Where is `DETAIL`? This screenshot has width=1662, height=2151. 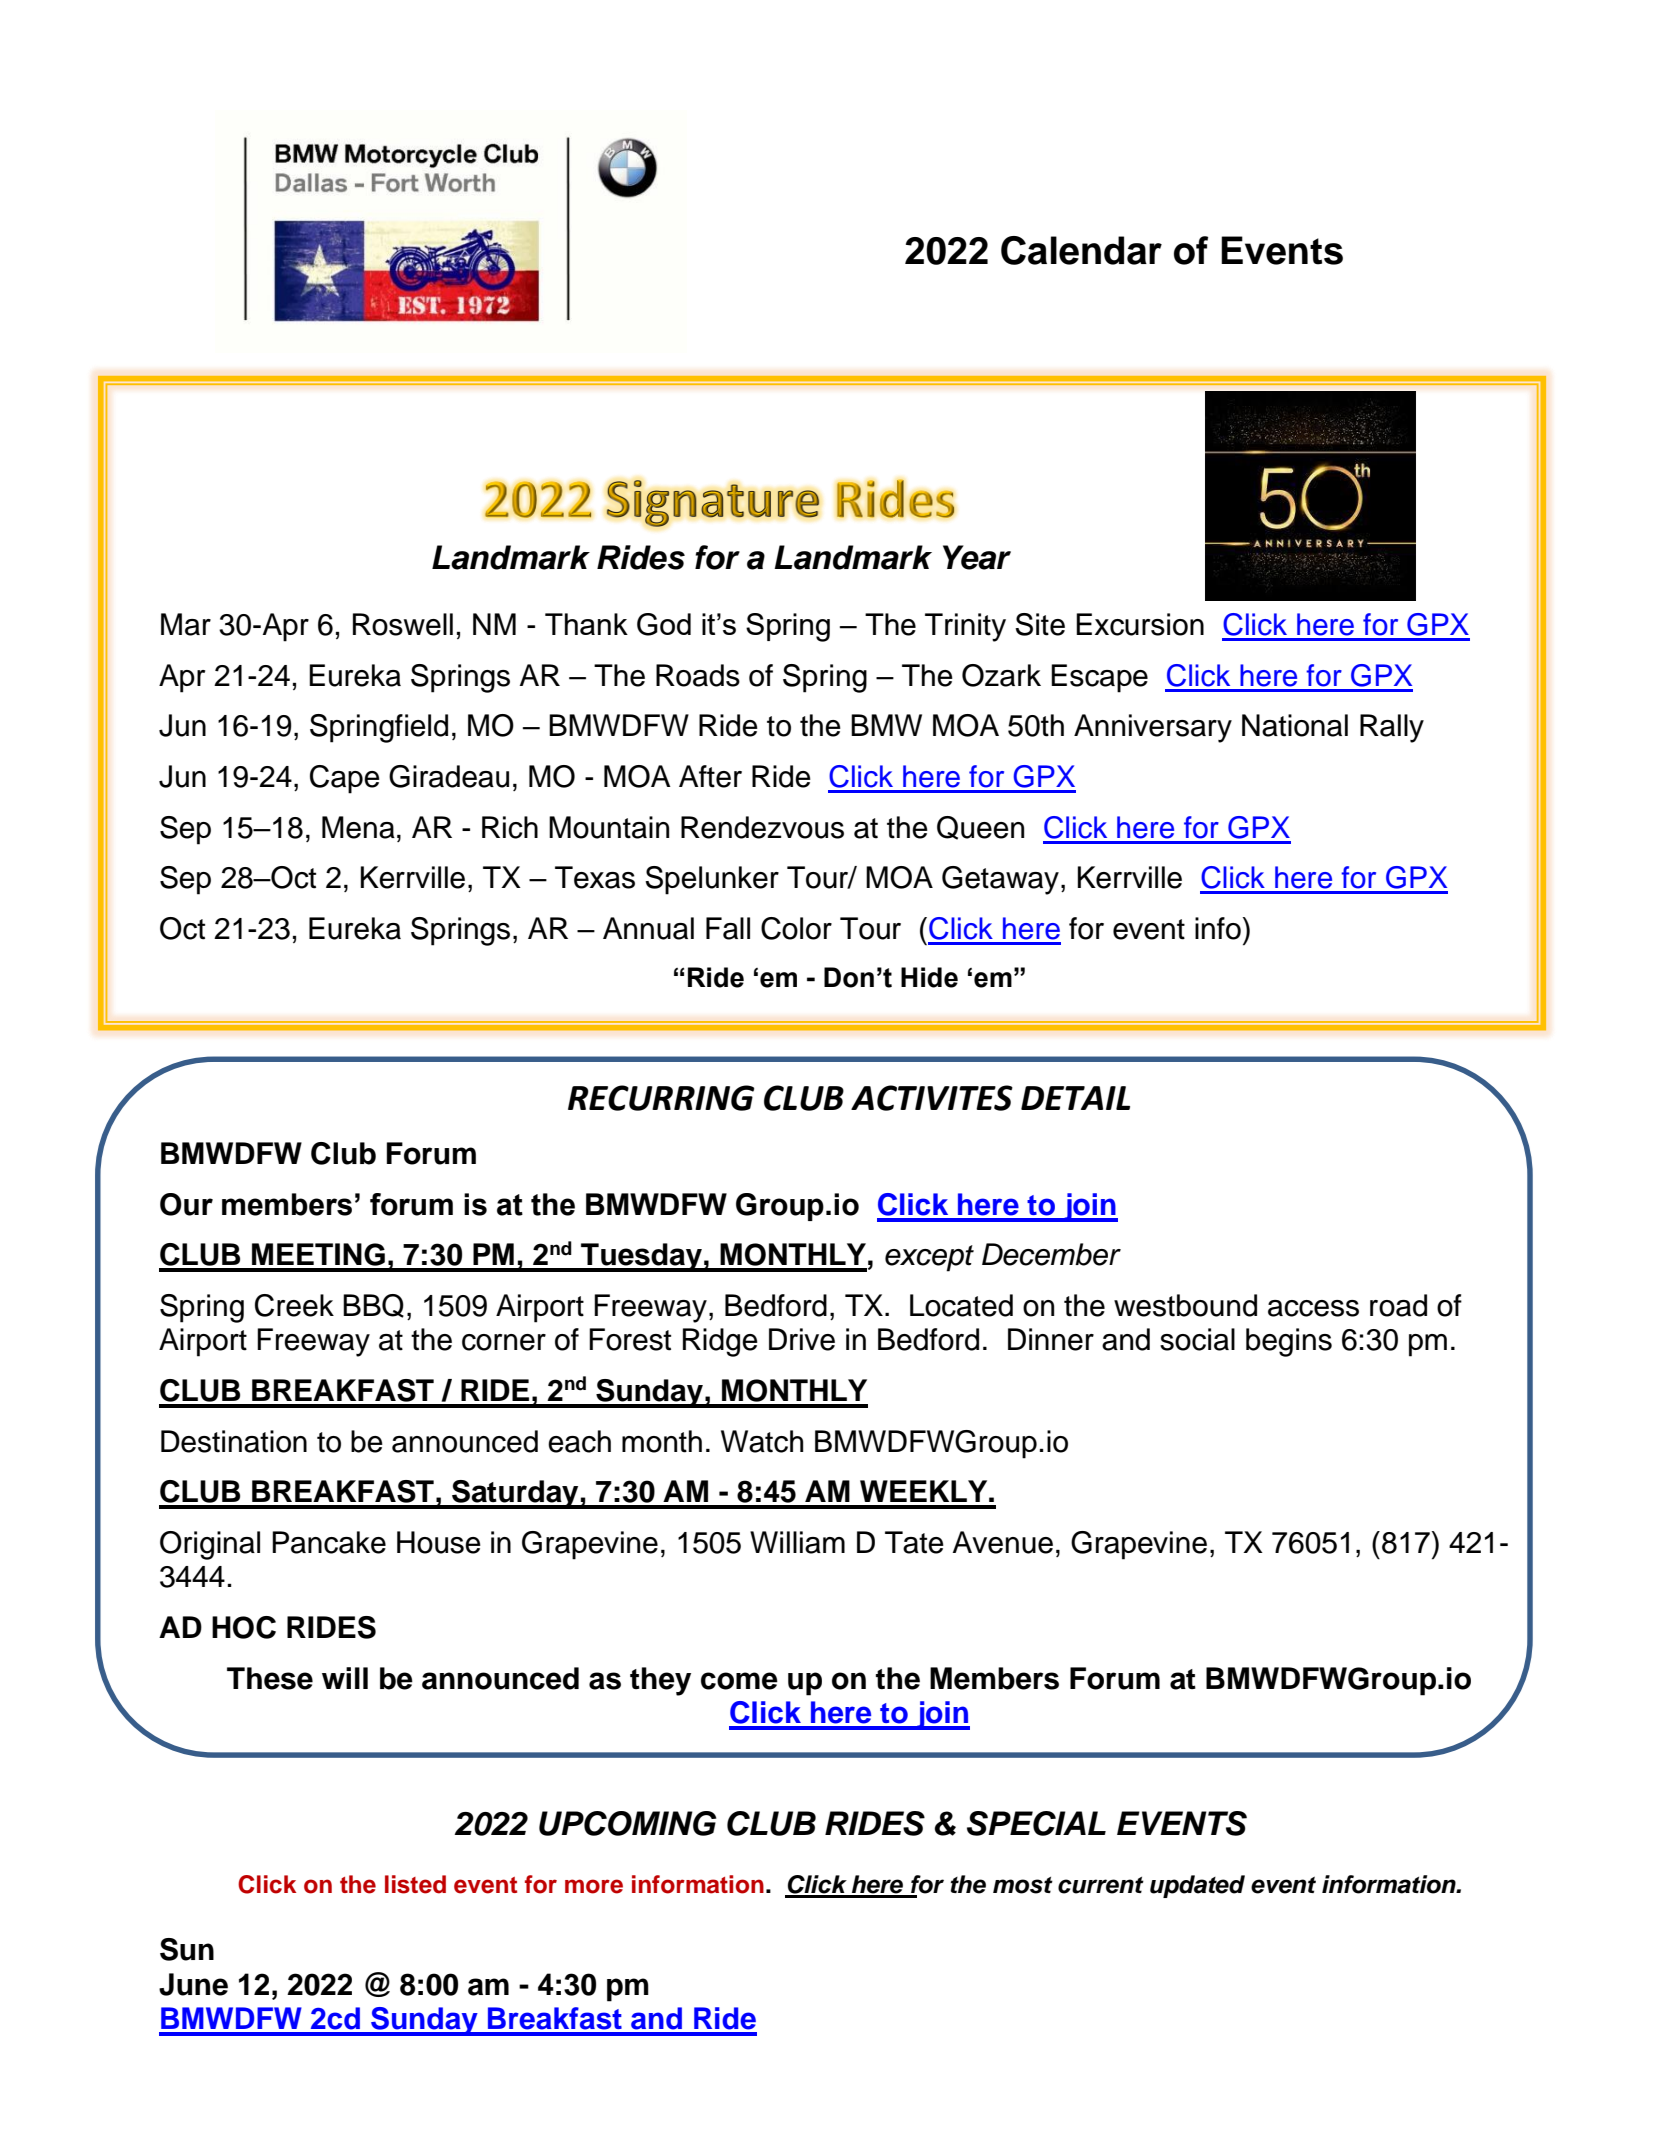
DETAIL is located at coordinates (1075, 1098).
